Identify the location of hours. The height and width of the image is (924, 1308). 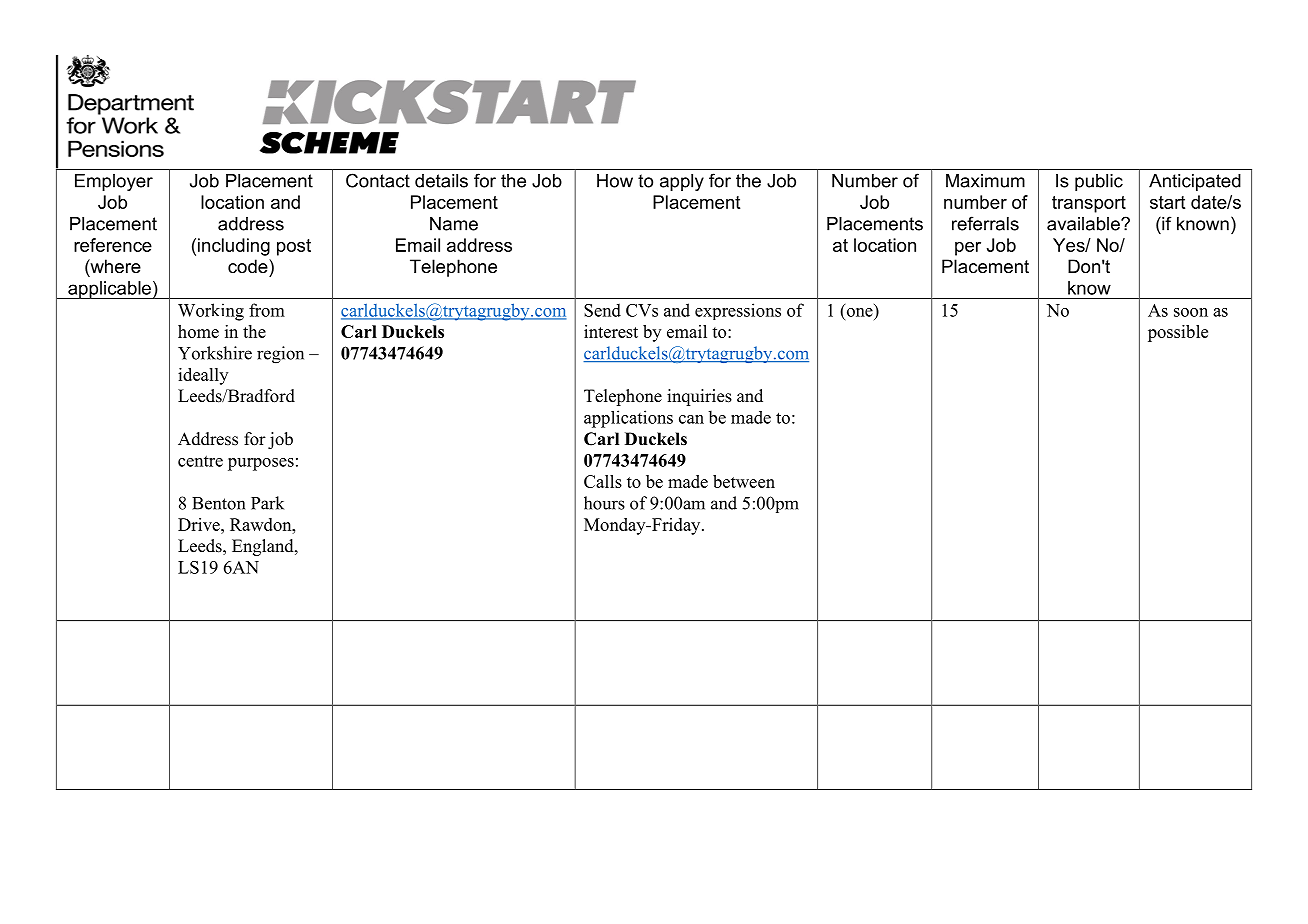
(604, 503).
